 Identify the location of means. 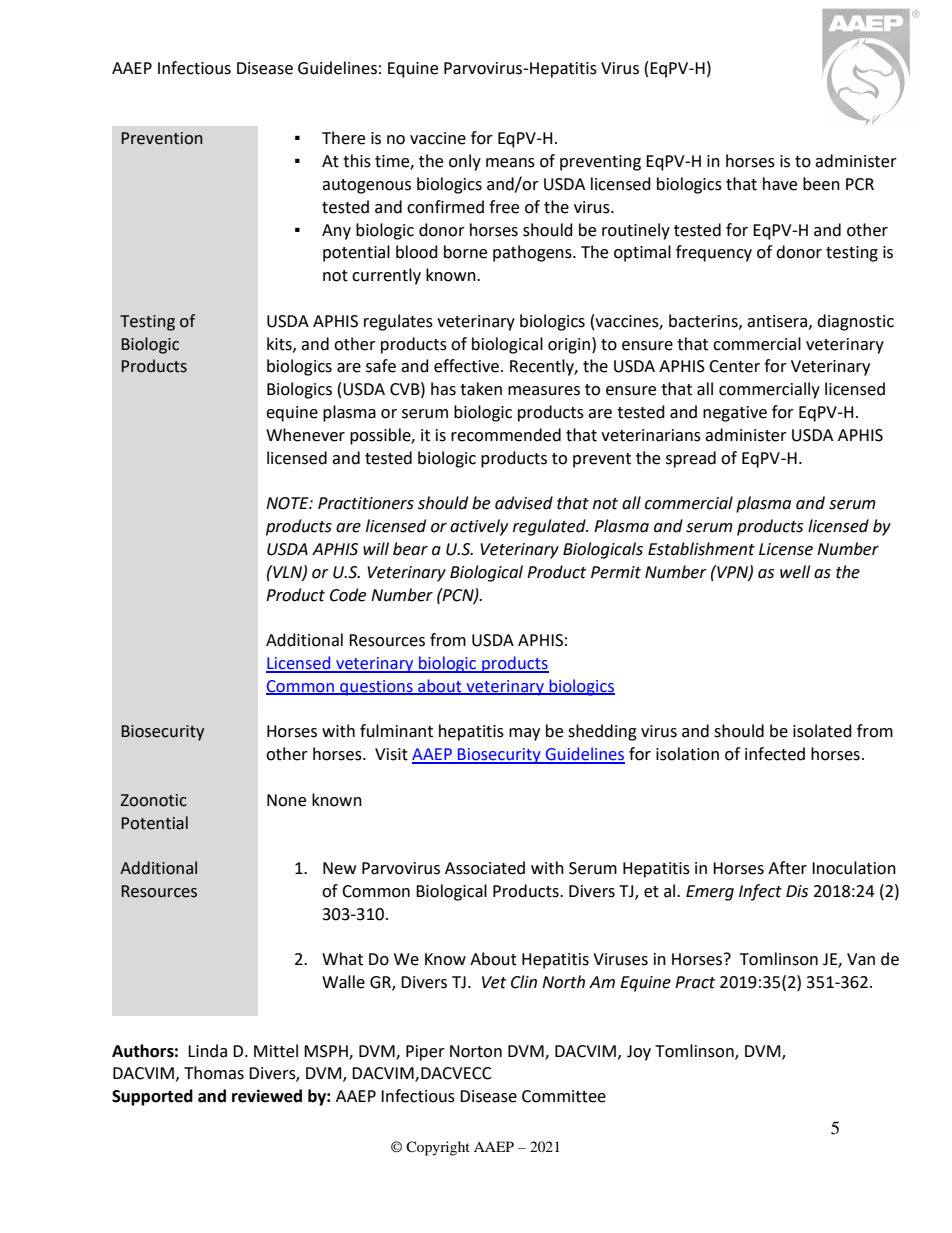
(510, 163).
